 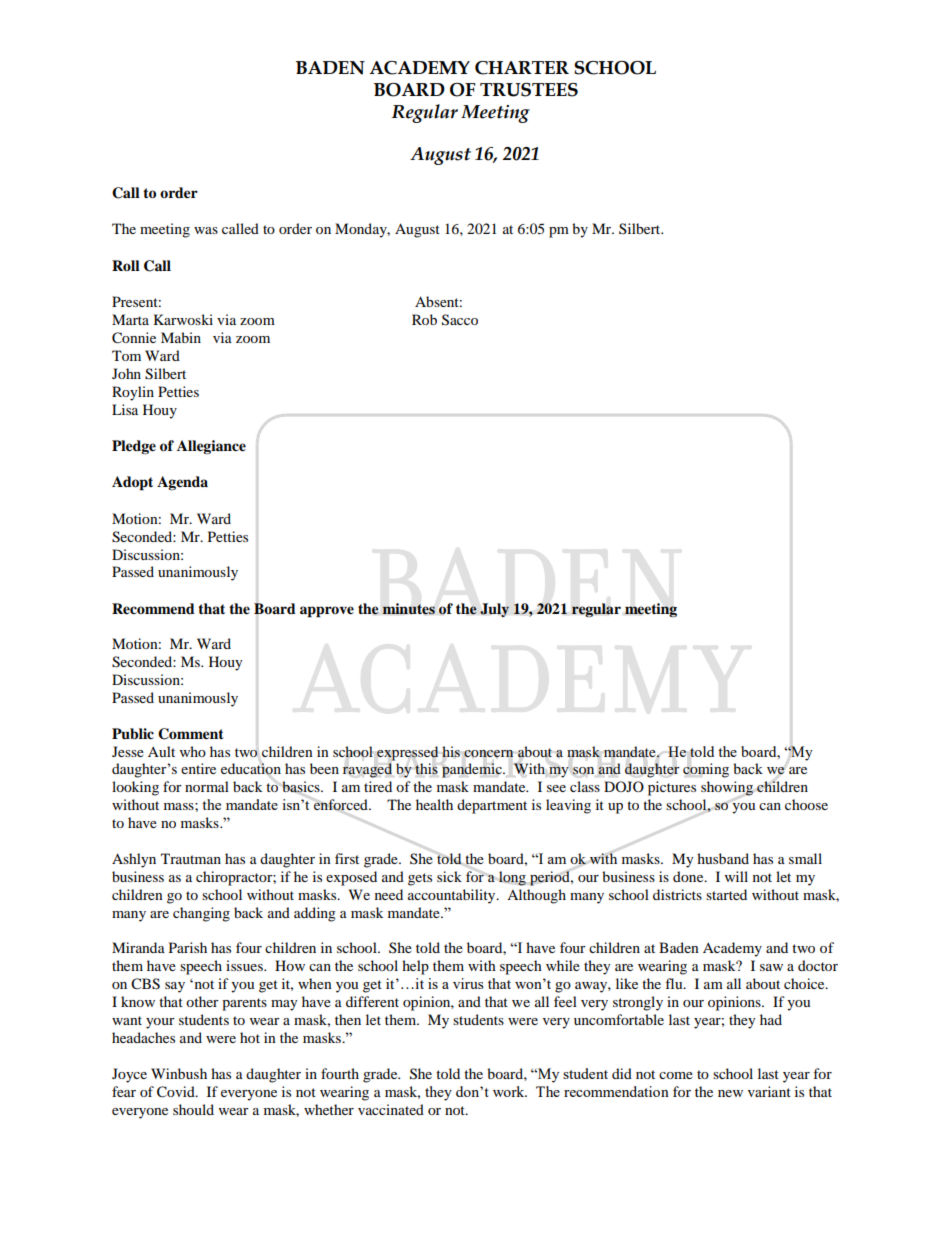 What do you see at coordinates (494, 610) in the screenshot?
I see `July` at bounding box center [494, 610].
